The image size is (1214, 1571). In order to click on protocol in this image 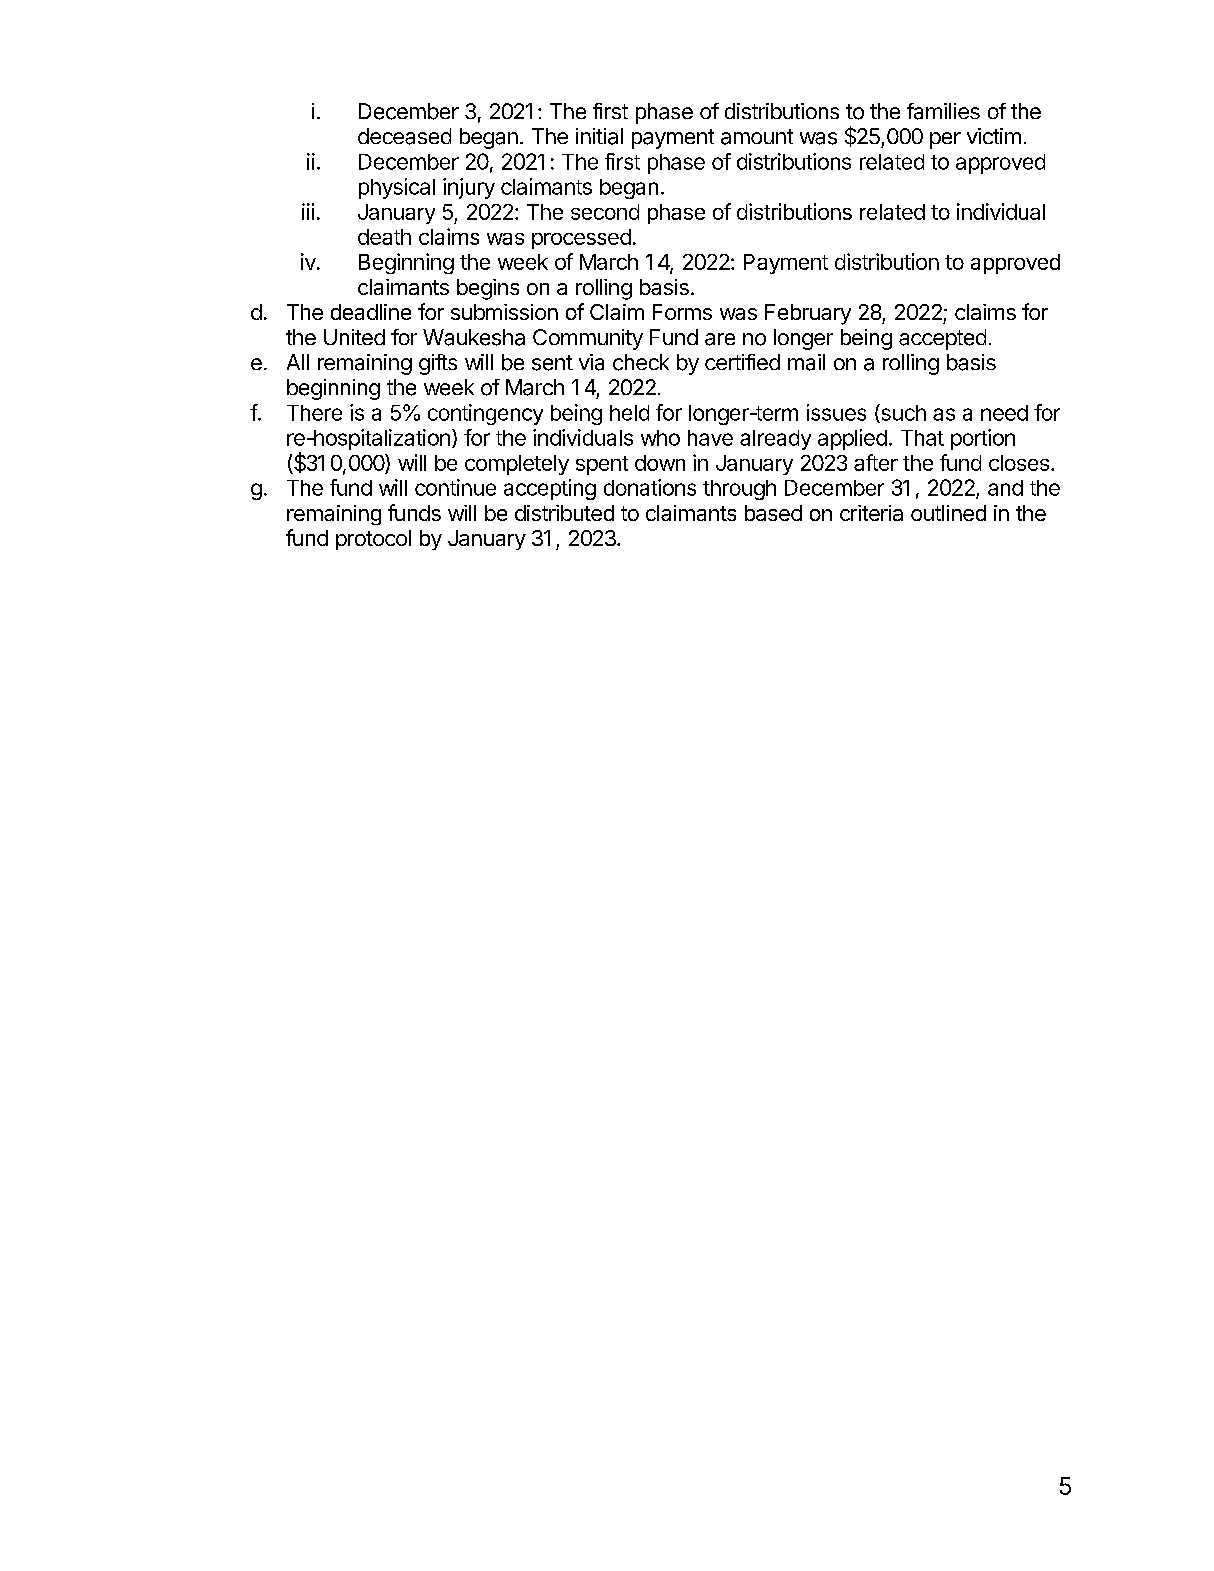, I will do `click(373, 540)`.
